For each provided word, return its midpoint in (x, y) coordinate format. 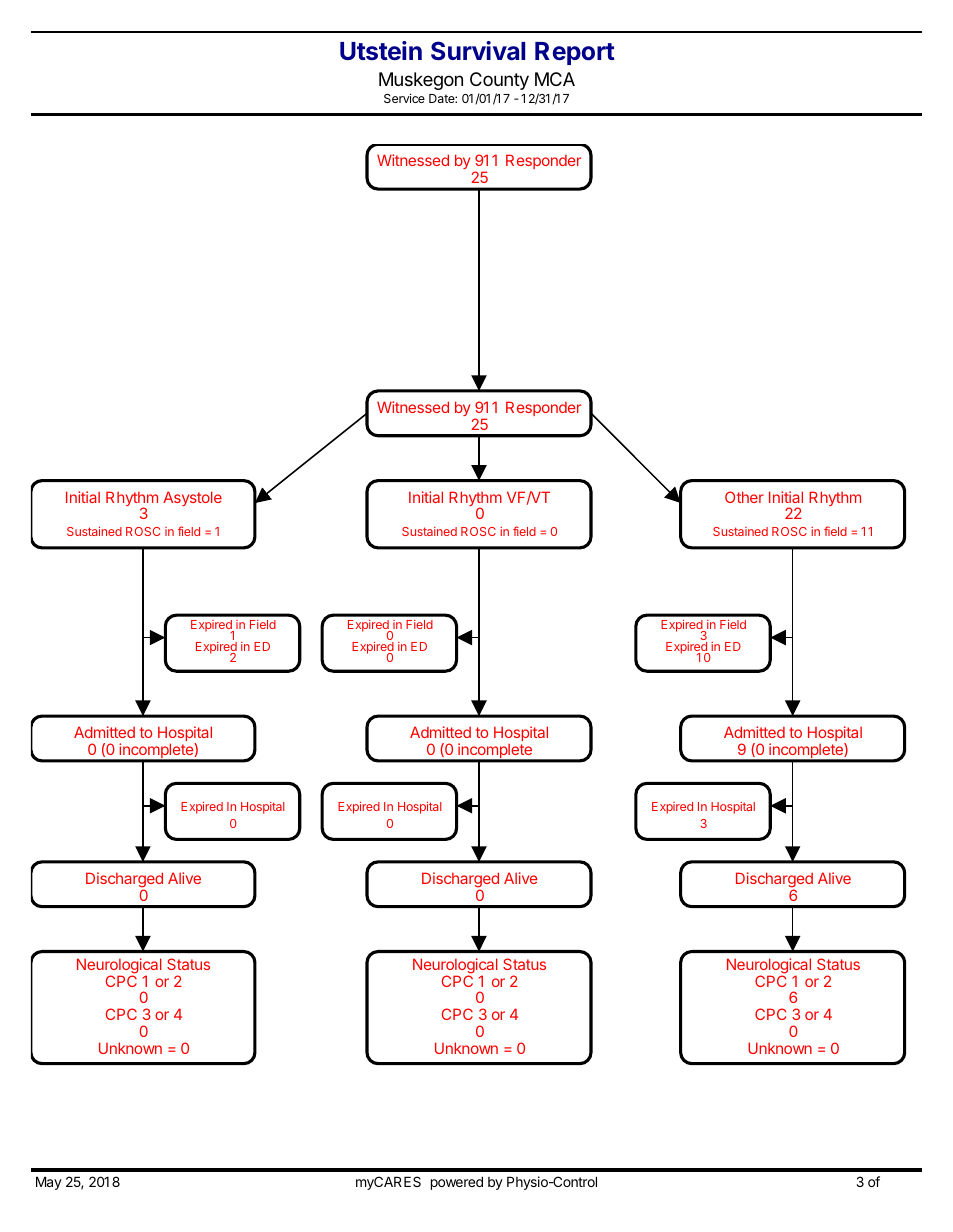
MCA (555, 79)
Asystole (192, 498)
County (499, 81)
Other (744, 497)
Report (575, 53)
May (49, 1183)
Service (404, 98)
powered (457, 1183)
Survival (478, 51)
